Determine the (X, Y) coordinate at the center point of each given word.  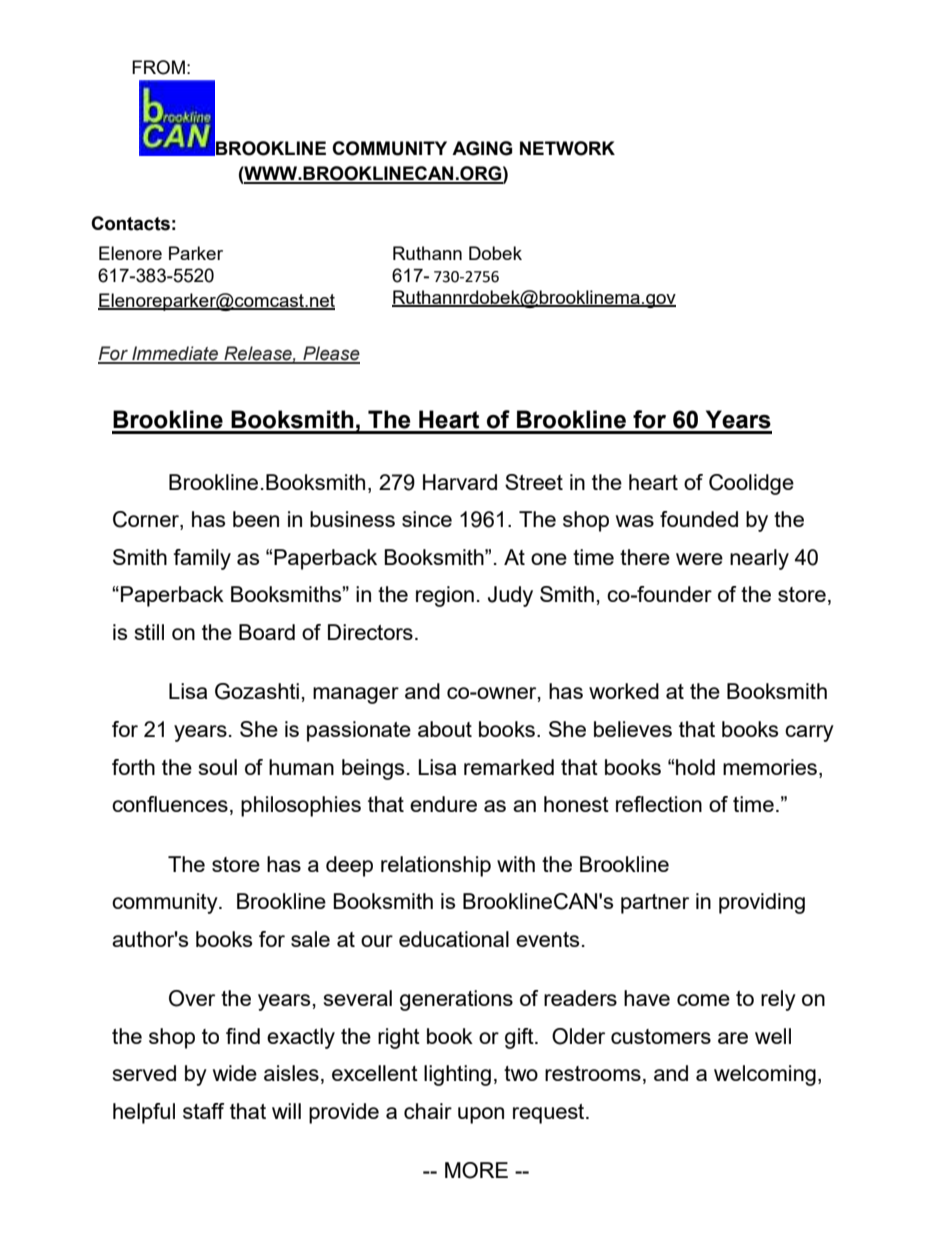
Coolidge (751, 484)
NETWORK (567, 148)
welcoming (765, 1075)
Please (330, 354)
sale (310, 939)
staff (203, 1111)
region (445, 596)
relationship (436, 866)
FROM (158, 67)
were (699, 559)
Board (267, 632)
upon (481, 1115)
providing (762, 903)
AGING (482, 148)
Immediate (175, 354)
